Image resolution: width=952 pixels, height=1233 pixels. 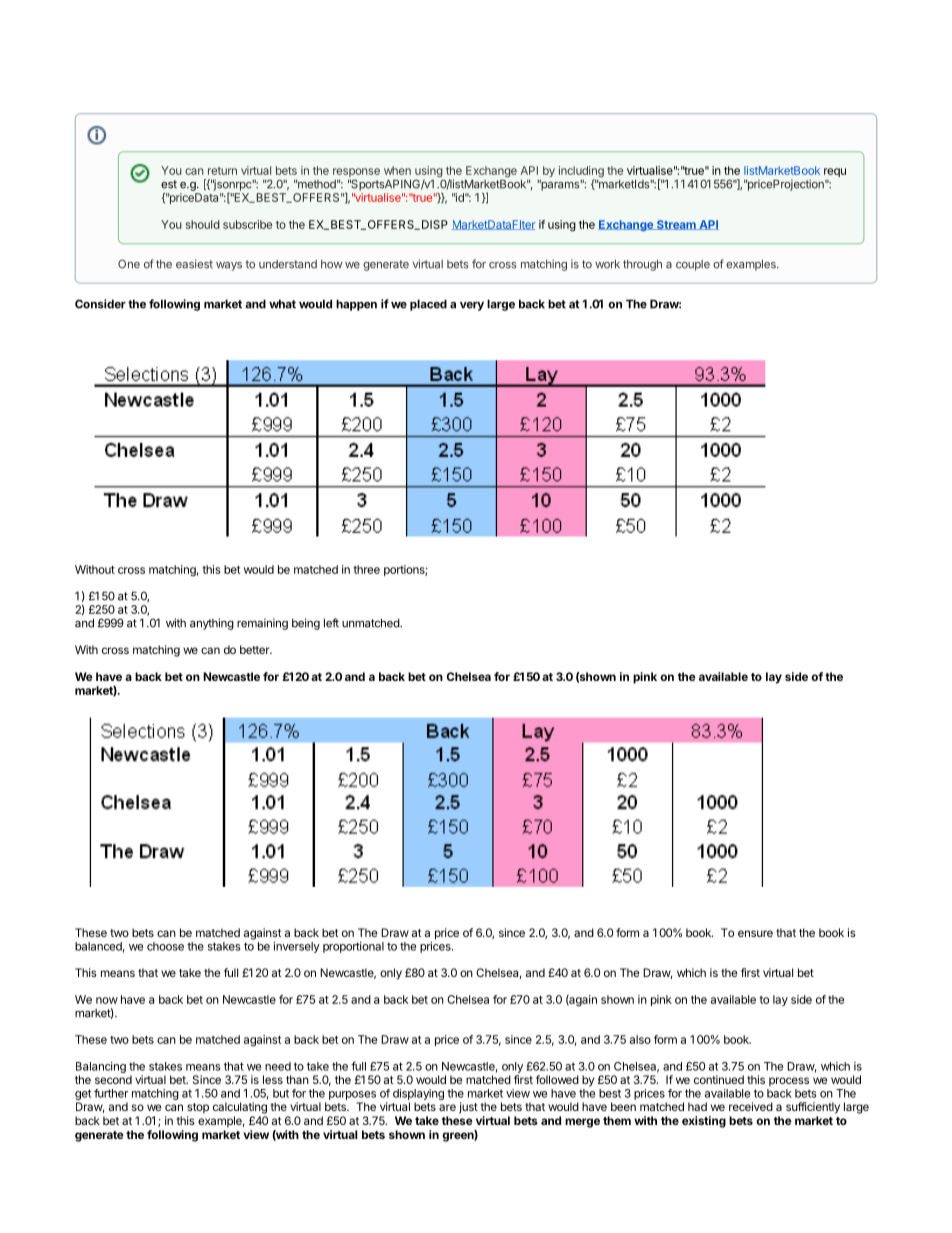 What do you see at coordinates (676, 225) in the screenshot?
I see `Stream` at bounding box center [676, 225].
